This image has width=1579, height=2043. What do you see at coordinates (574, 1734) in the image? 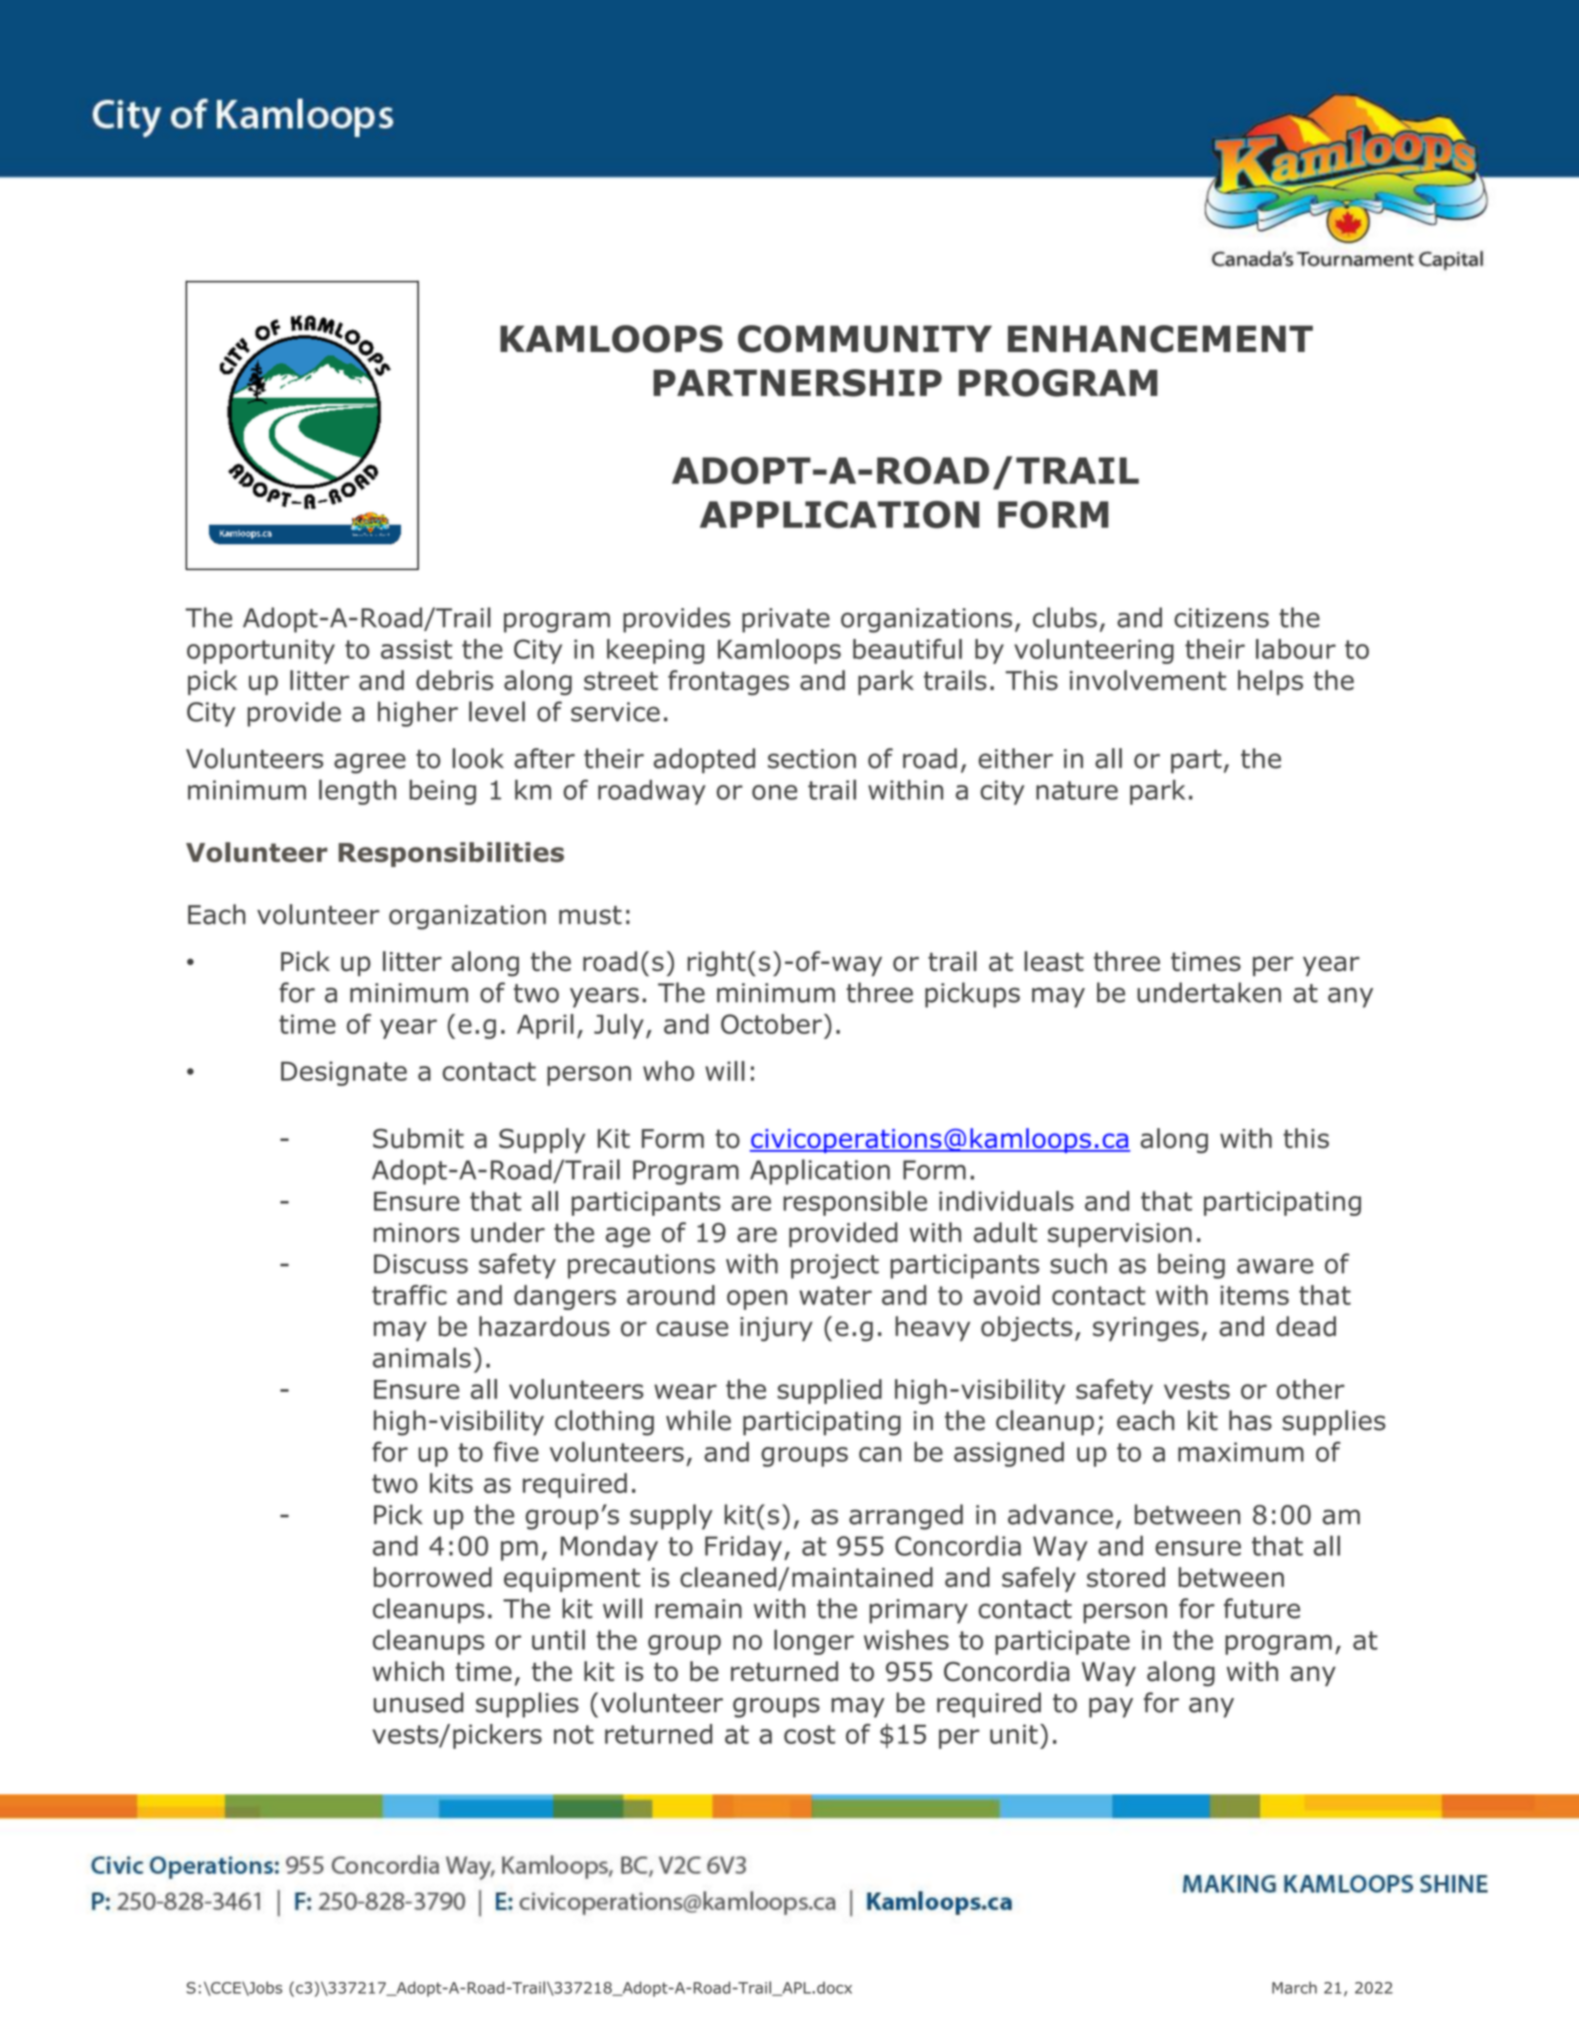
I see `not` at bounding box center [574, 1734].
